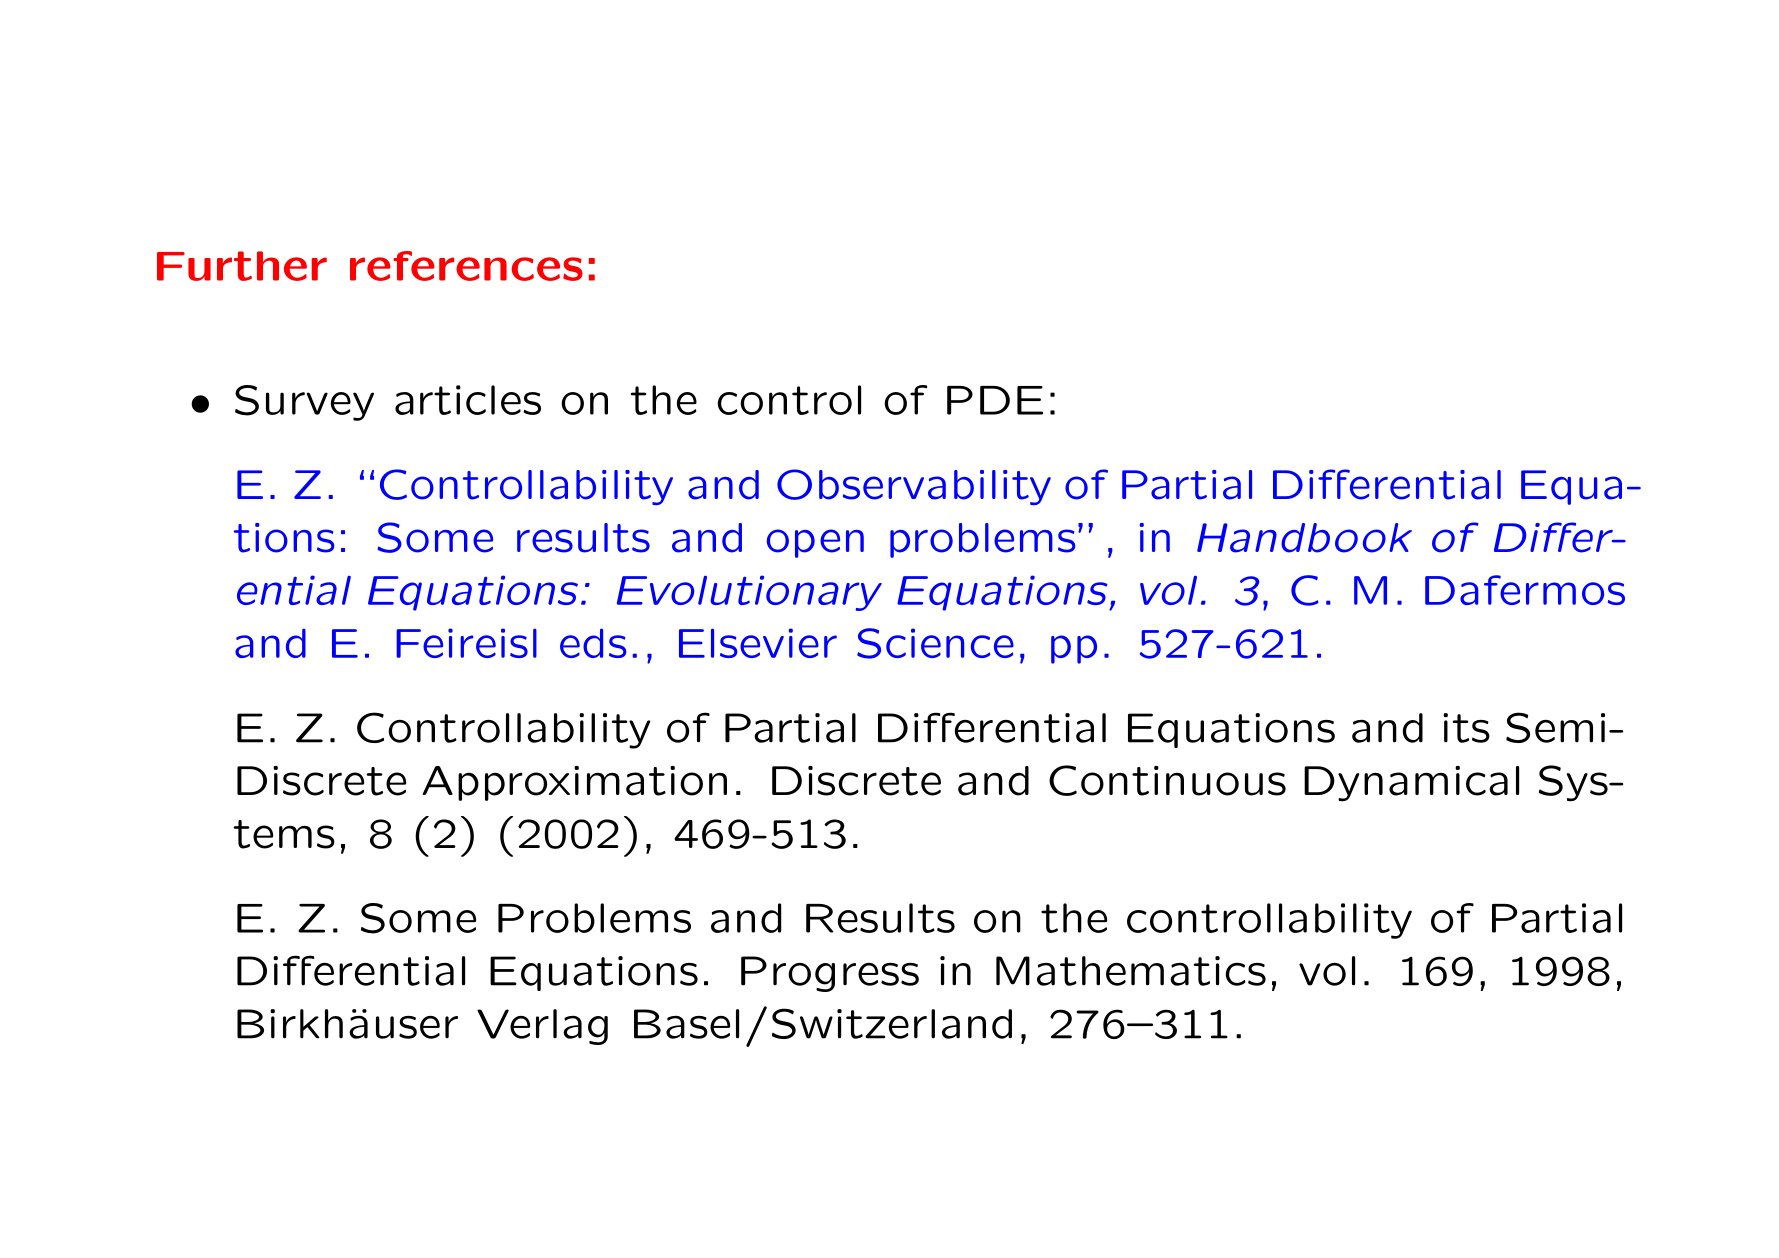 The image size is (1779, 1258). What do you see at coordinates (542, 1027) in the page?
I see `Verlag` at bounding box center [542, 1027].
